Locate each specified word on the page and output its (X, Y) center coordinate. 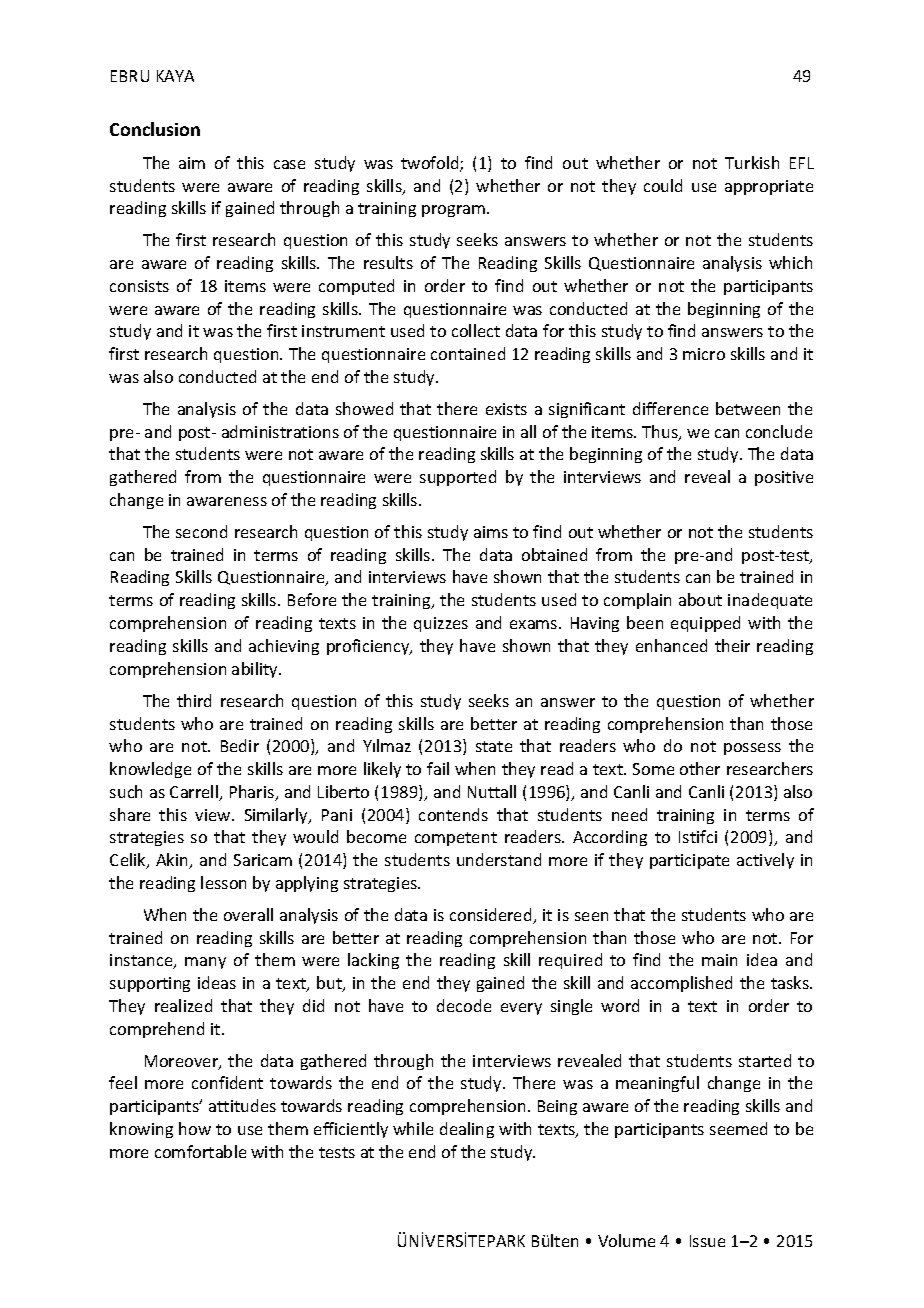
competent (456, 839)
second (201, 531)
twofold (431, 164)
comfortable (200, 1151)
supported (458, 478)
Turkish (752, 162)
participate (689, 861)
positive (784, 478)
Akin (173, 861)
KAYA (175, 76)
